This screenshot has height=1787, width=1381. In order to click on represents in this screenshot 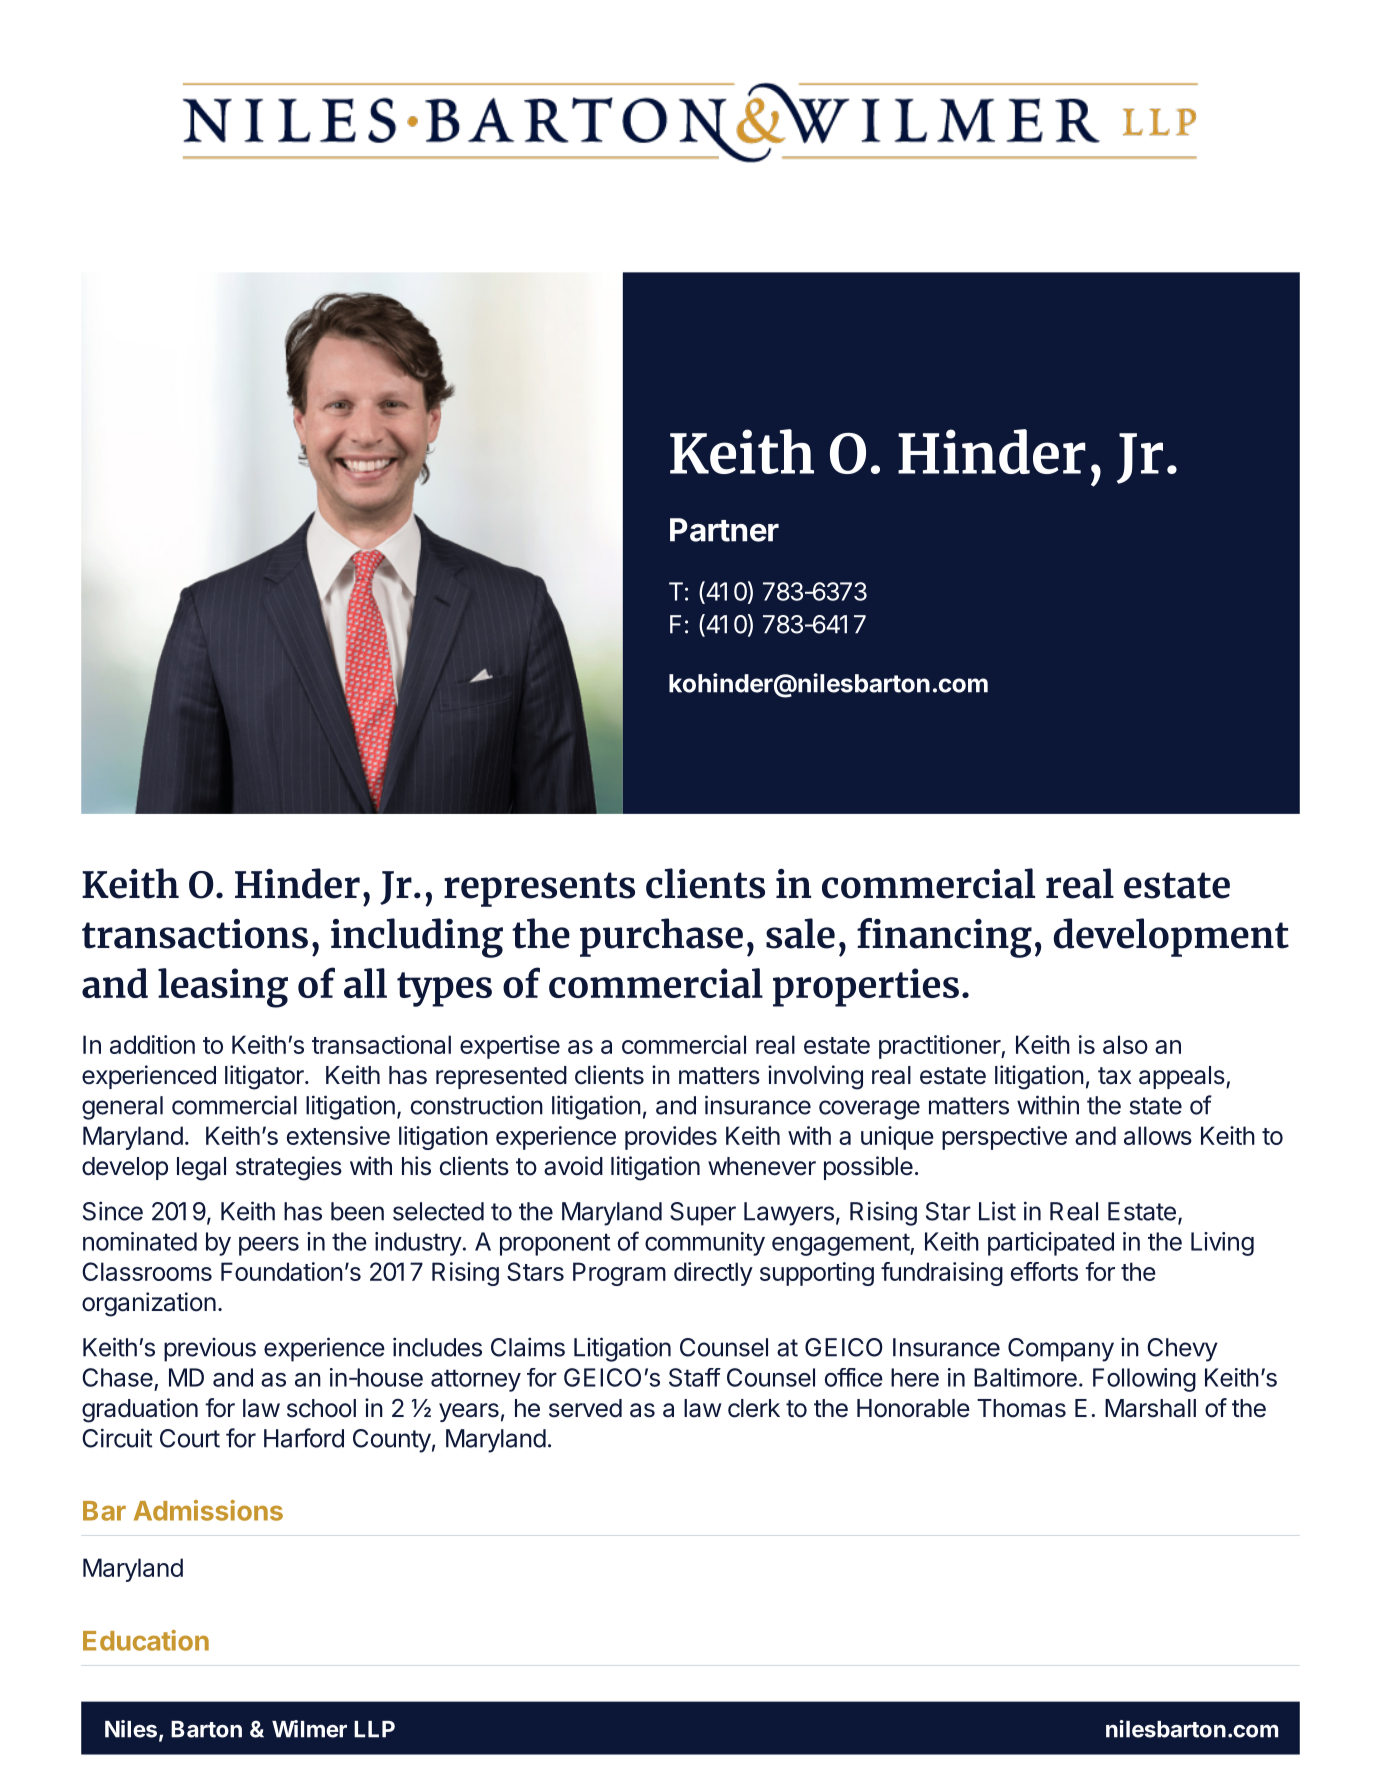, I will do `click(539, 889)`.
